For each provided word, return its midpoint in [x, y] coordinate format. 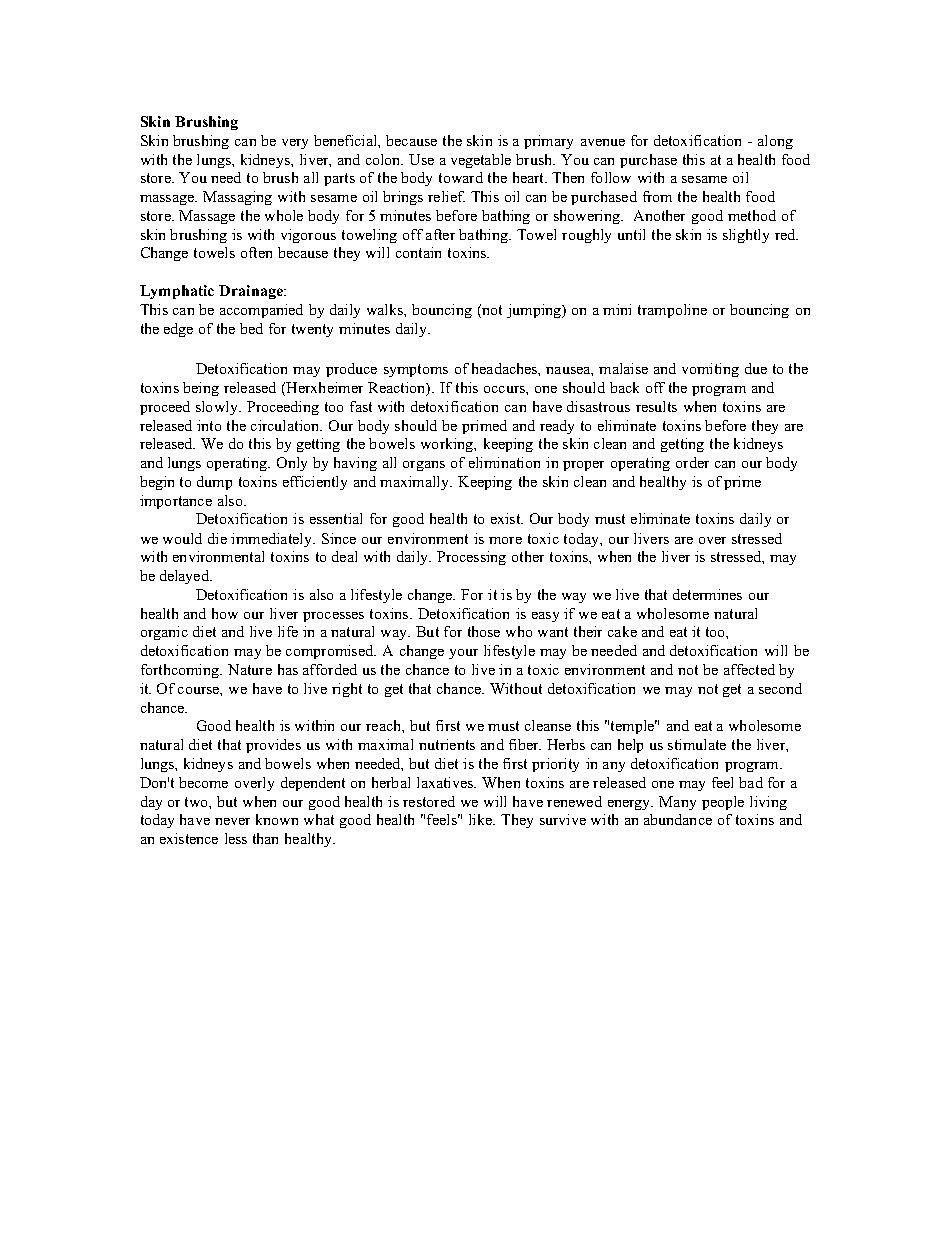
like [482, 819]
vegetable [481, 161]
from [657, 196]
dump [214, 483]
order [692, 462]
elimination [504, 462]
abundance [678, 819]
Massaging [237, 198]
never [232, 821]
